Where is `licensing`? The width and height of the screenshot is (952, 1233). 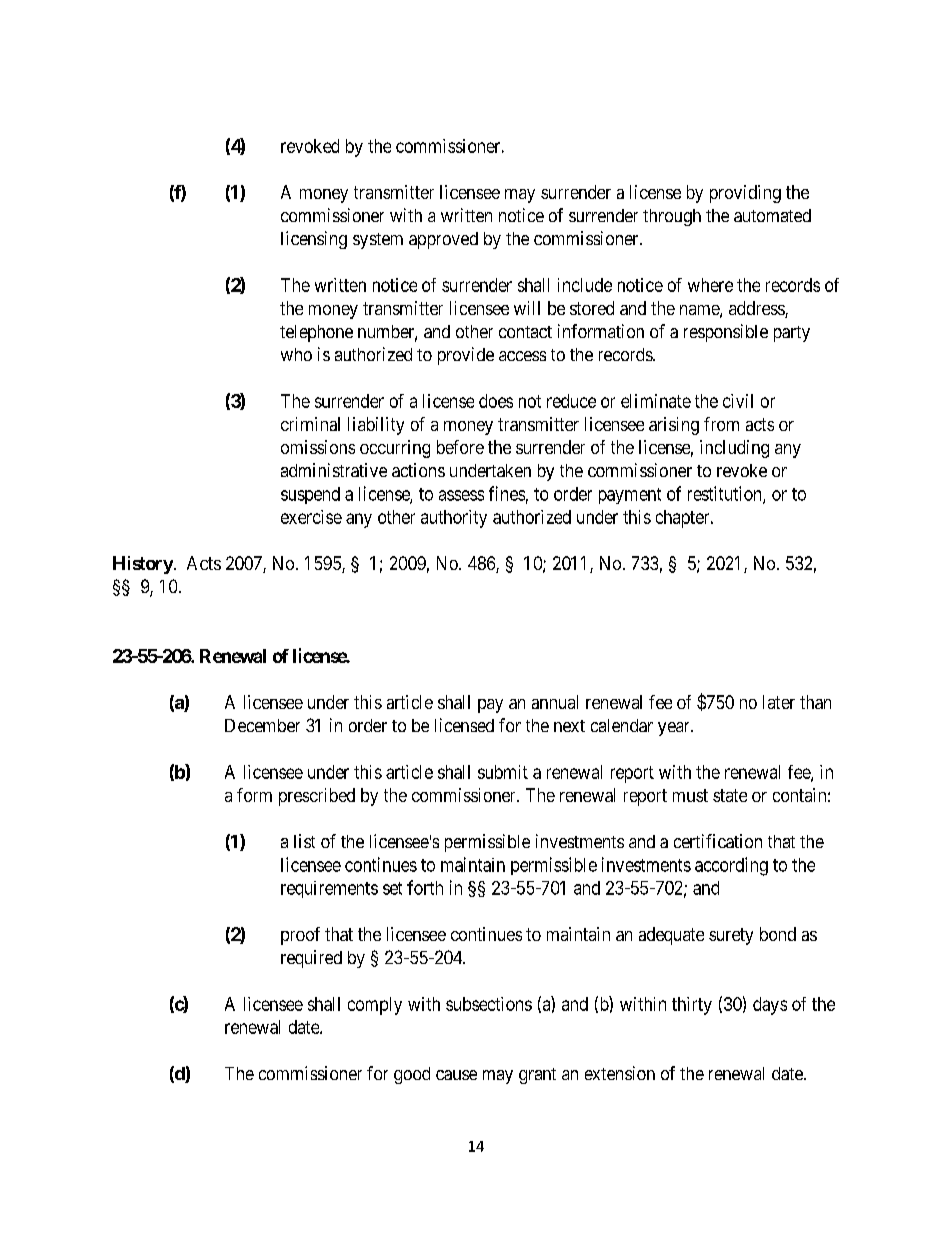
licensing is located at coordinates (314, 240).
